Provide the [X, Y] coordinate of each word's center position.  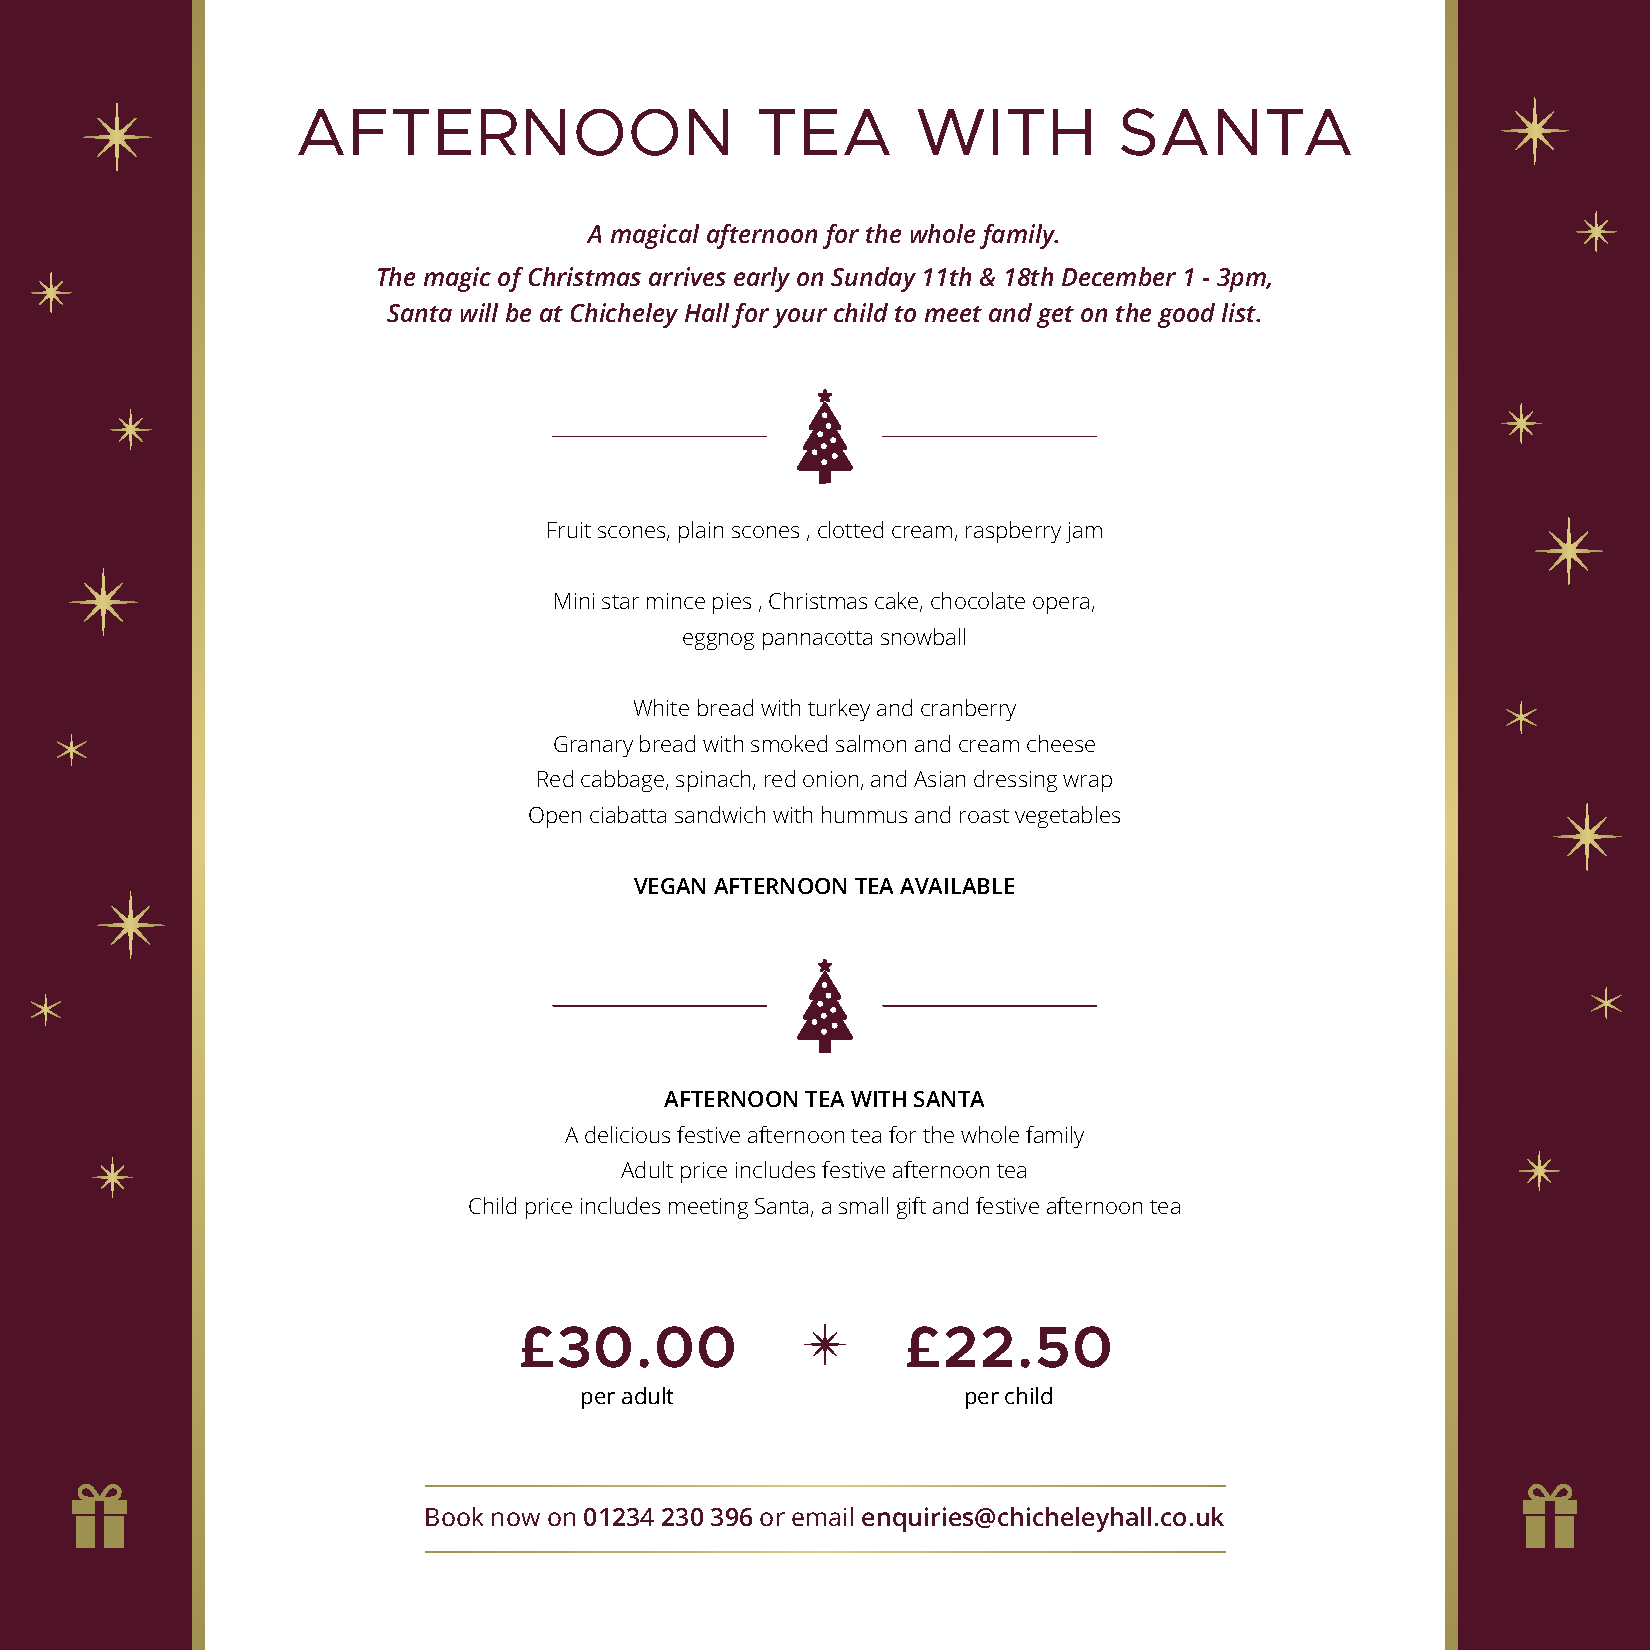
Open [555, 817]
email [822, 1516]
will [479, 312]
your [800, 318]
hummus [864, 814]
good [1186, 315]
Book [454, 1516]
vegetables [1067, 817]
